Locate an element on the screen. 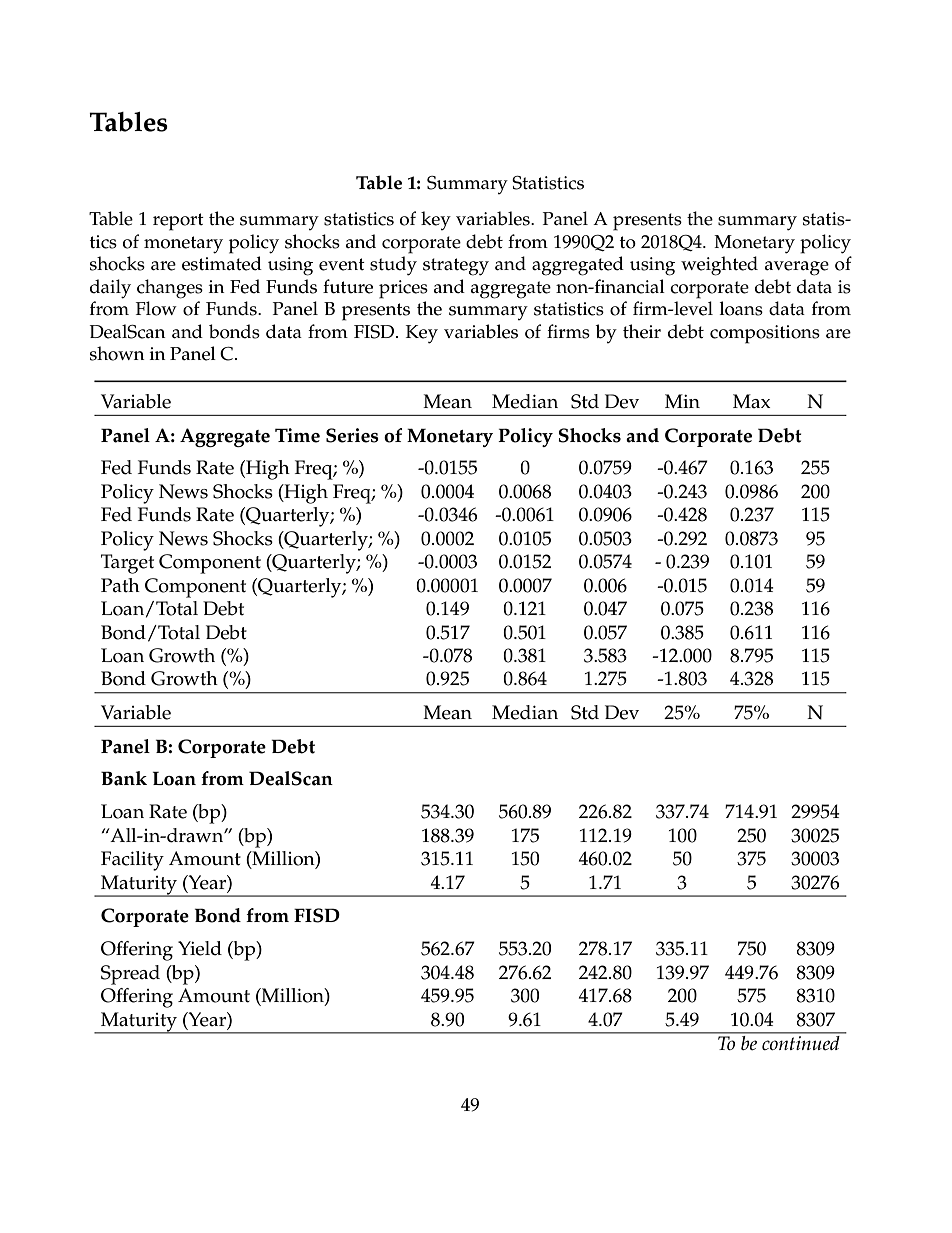 The image size is (952, 1233). Facility is located at coordinates (132, 861).
